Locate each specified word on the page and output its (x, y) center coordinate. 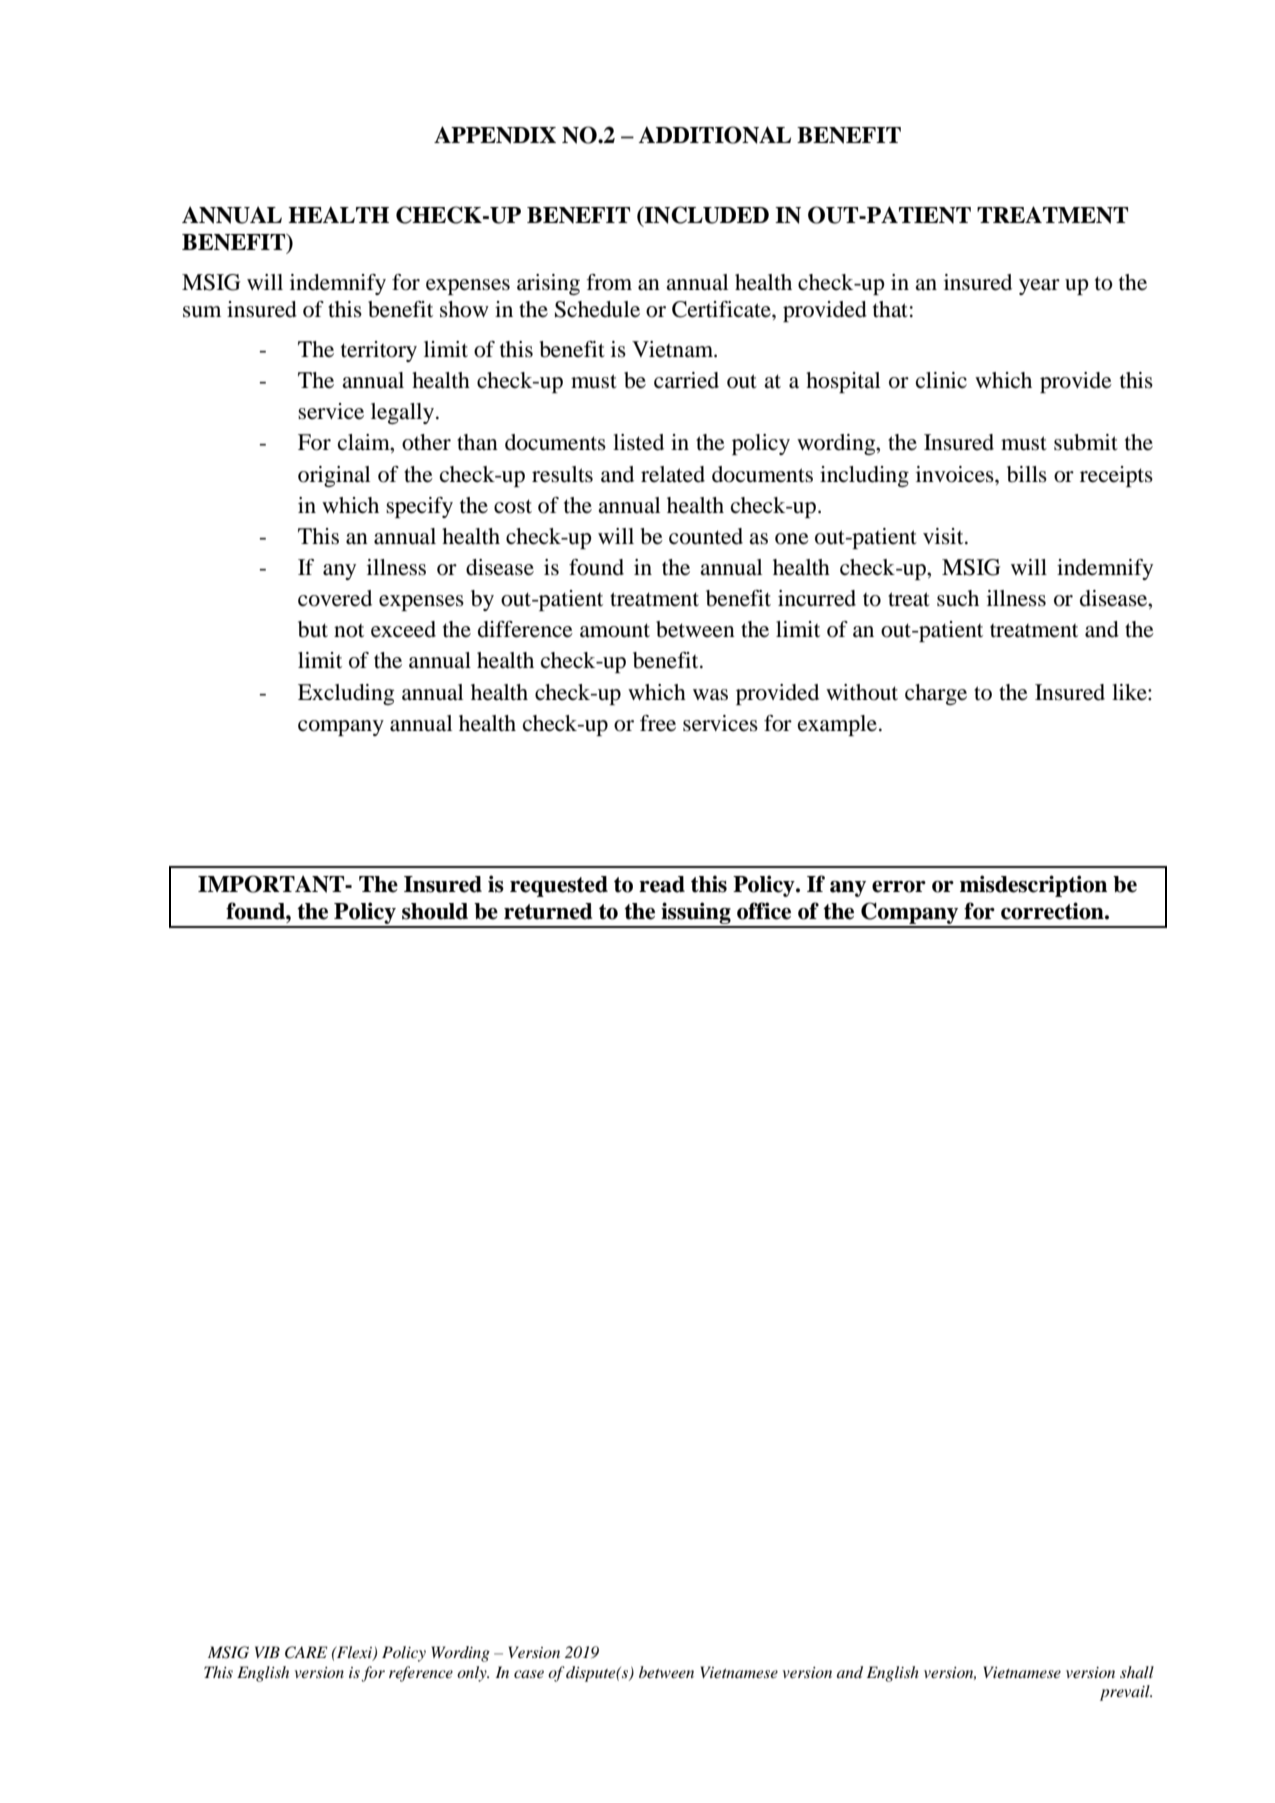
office (764, 911)
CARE (306, 1652)
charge (936, 694)
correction (1053, 911)
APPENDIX (495, 135)
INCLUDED (705, 216)
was (710, 695)
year (1039, 287)
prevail (1126, 1693)
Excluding (346, 694)
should (435, 911)
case (529, 1674)
